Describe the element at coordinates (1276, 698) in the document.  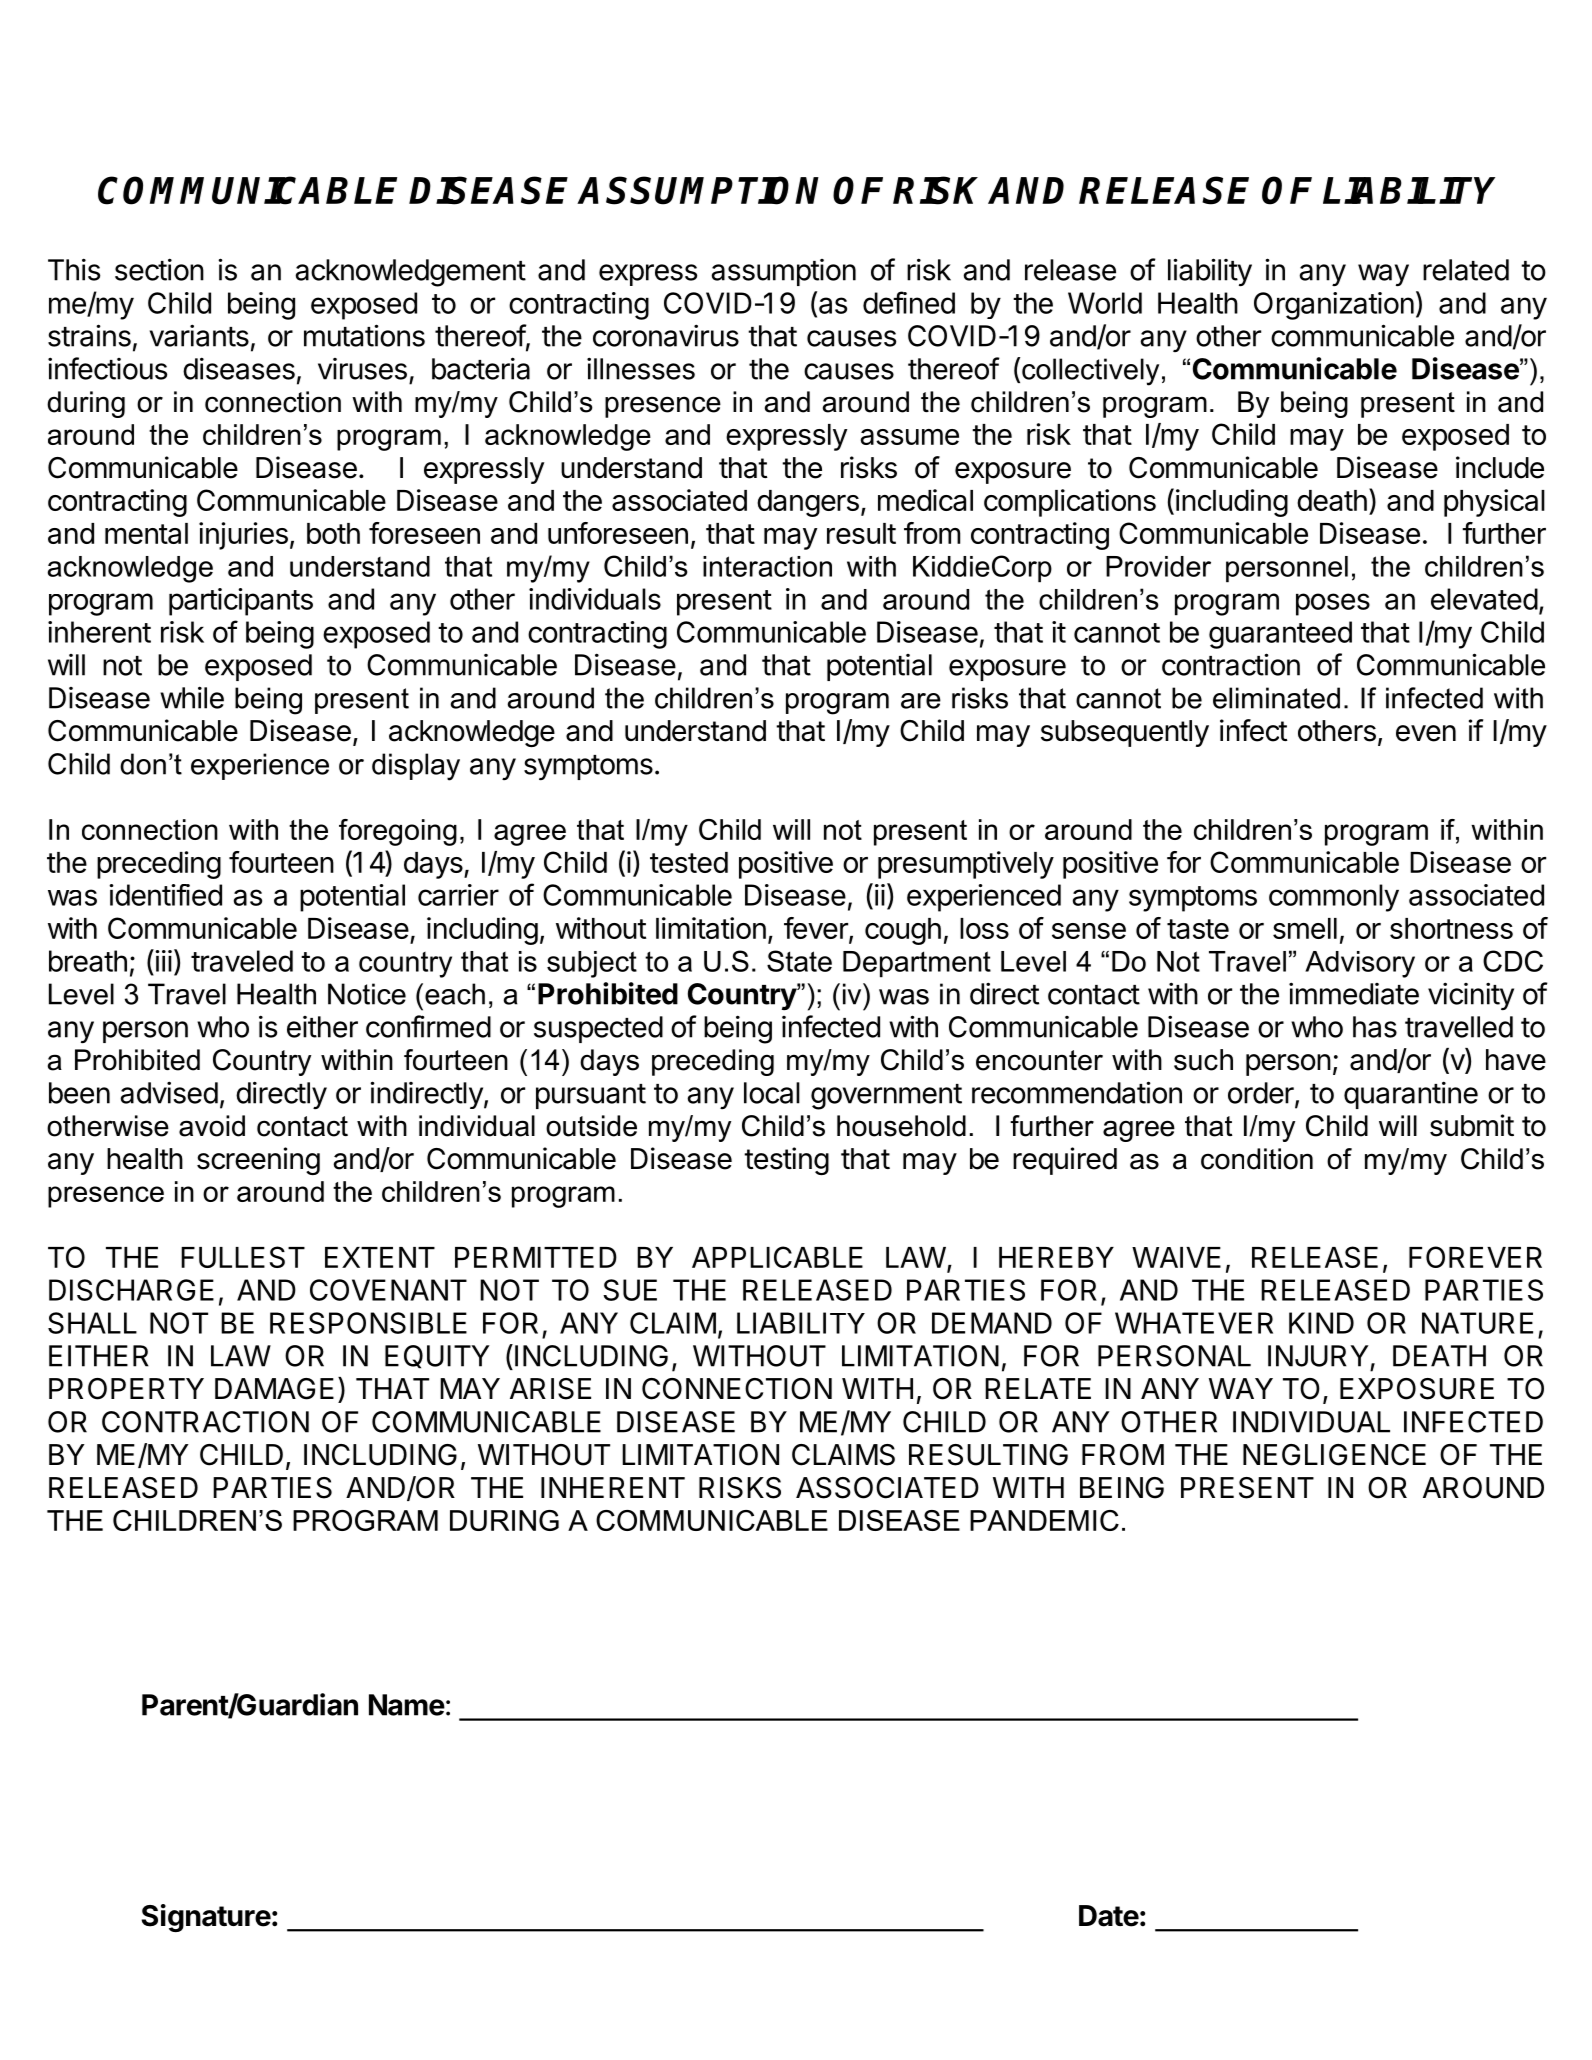
I see `eliminated` at that location.
